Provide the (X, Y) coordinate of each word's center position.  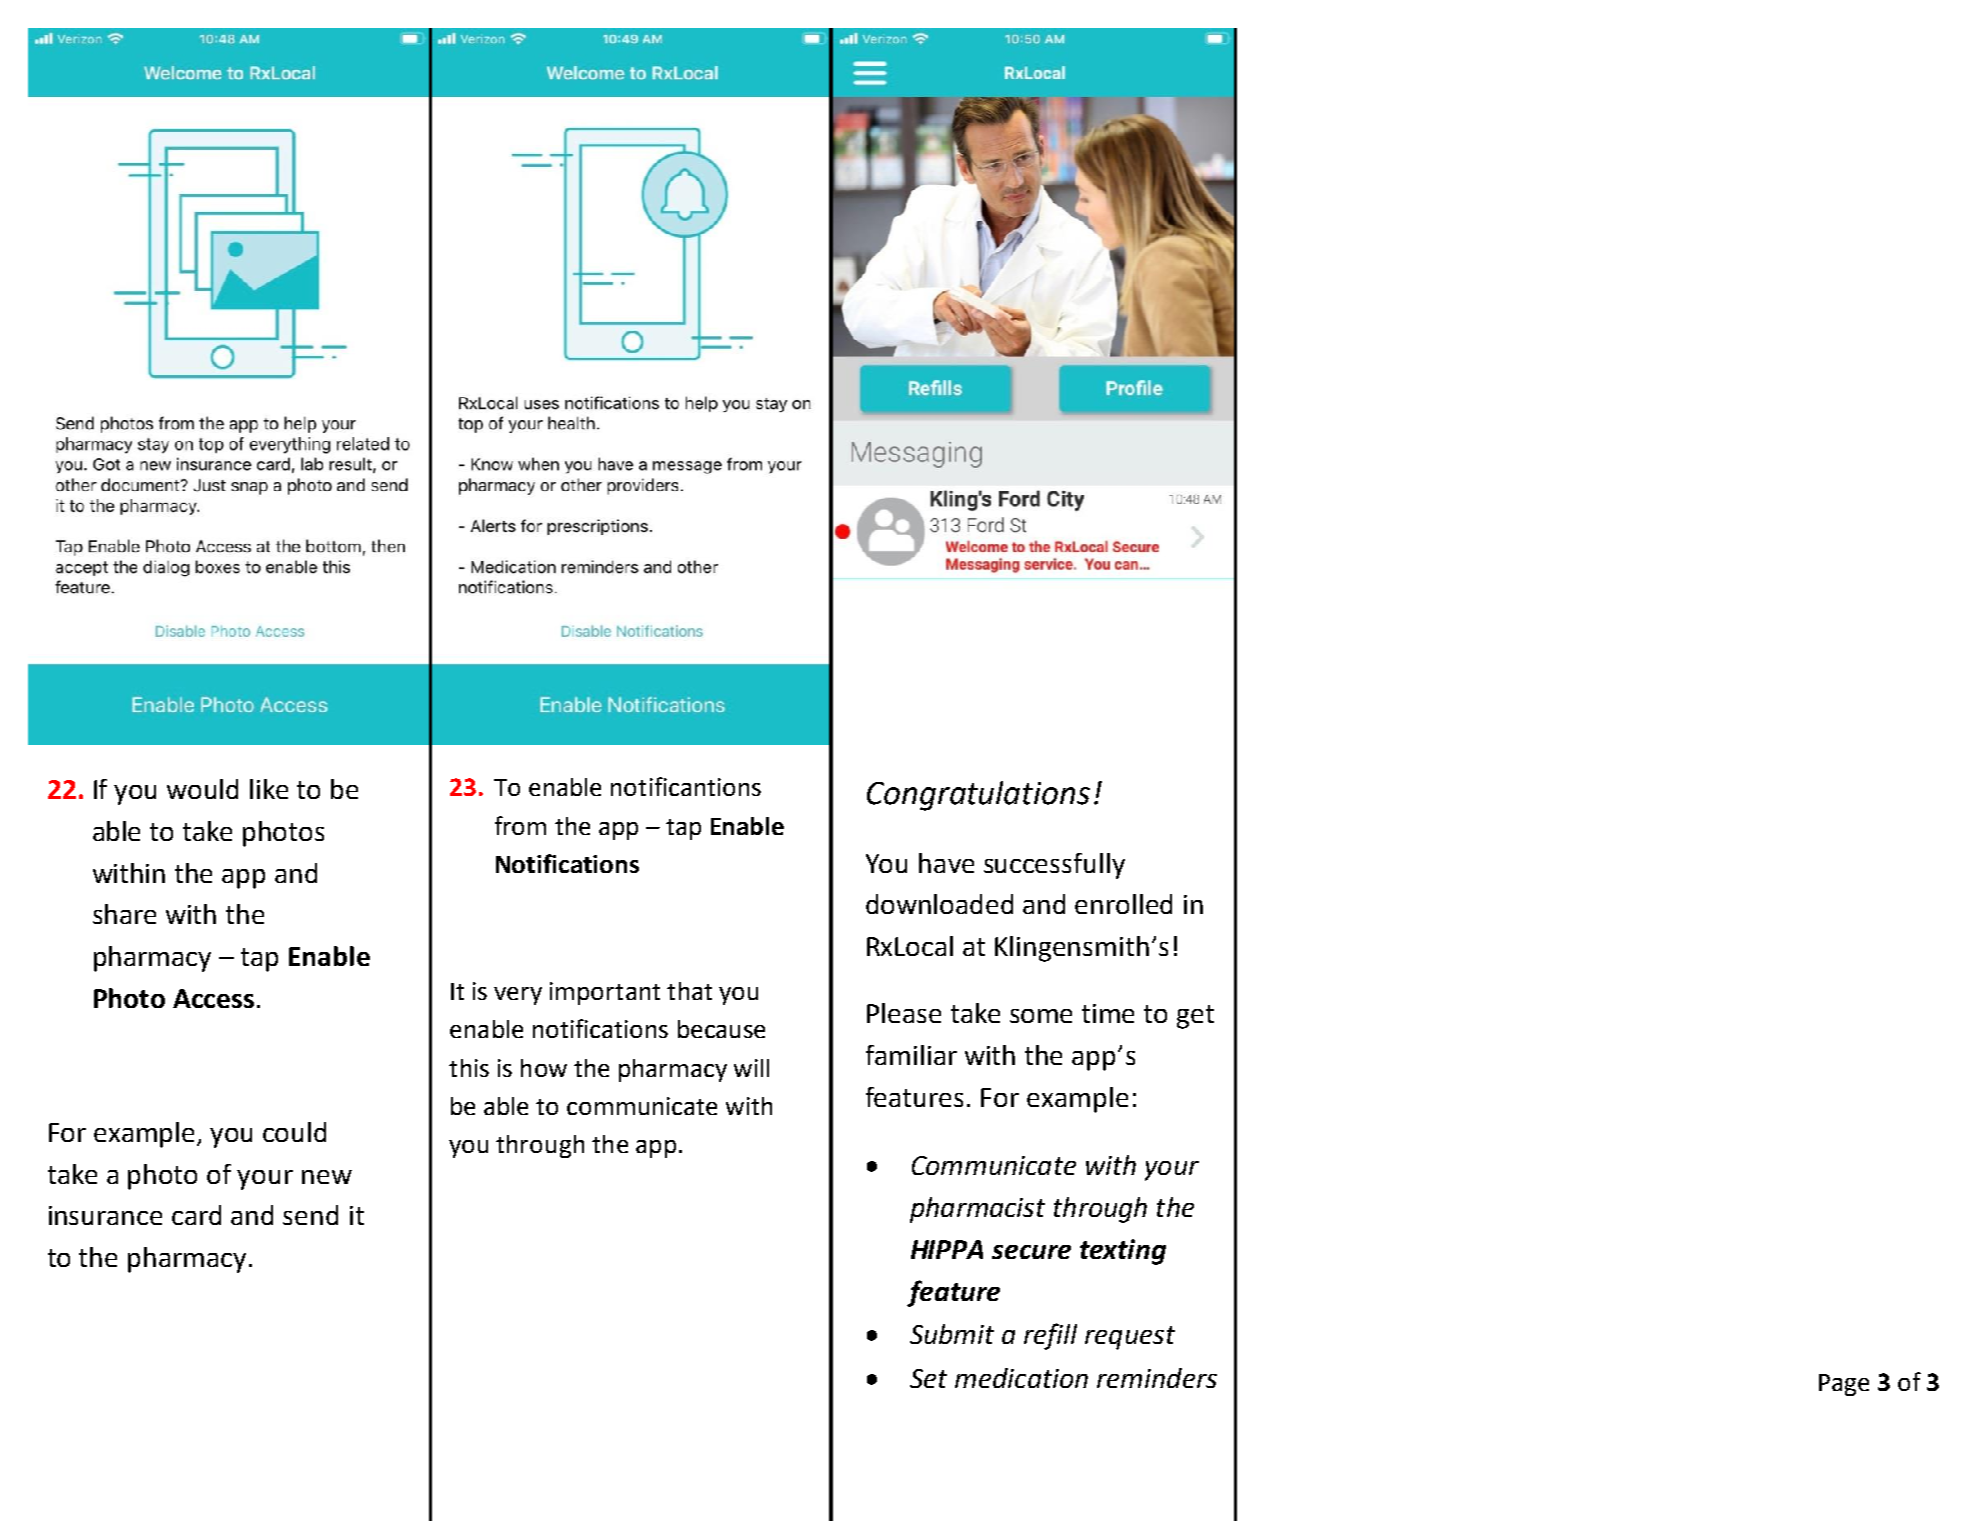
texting (1123, 1252)
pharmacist (977, 1210)
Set (928, 1378)
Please (904, 1013)
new (327, 1177)
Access (213, 998)
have (946, 863)
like (269, 789)
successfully (1054, 866)
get (1195, 1017)
